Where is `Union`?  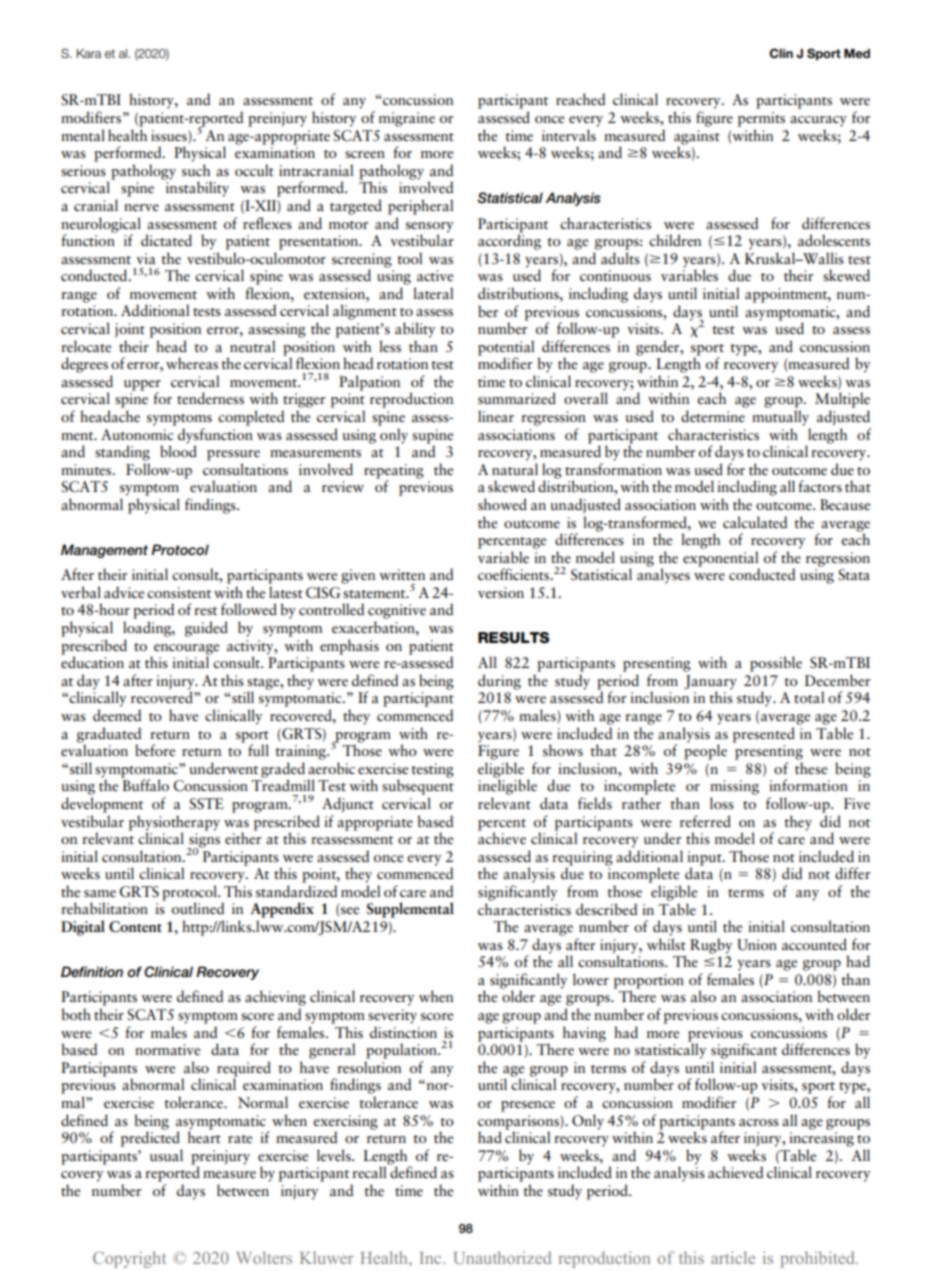 Union is located at coordinates (757, 945).
